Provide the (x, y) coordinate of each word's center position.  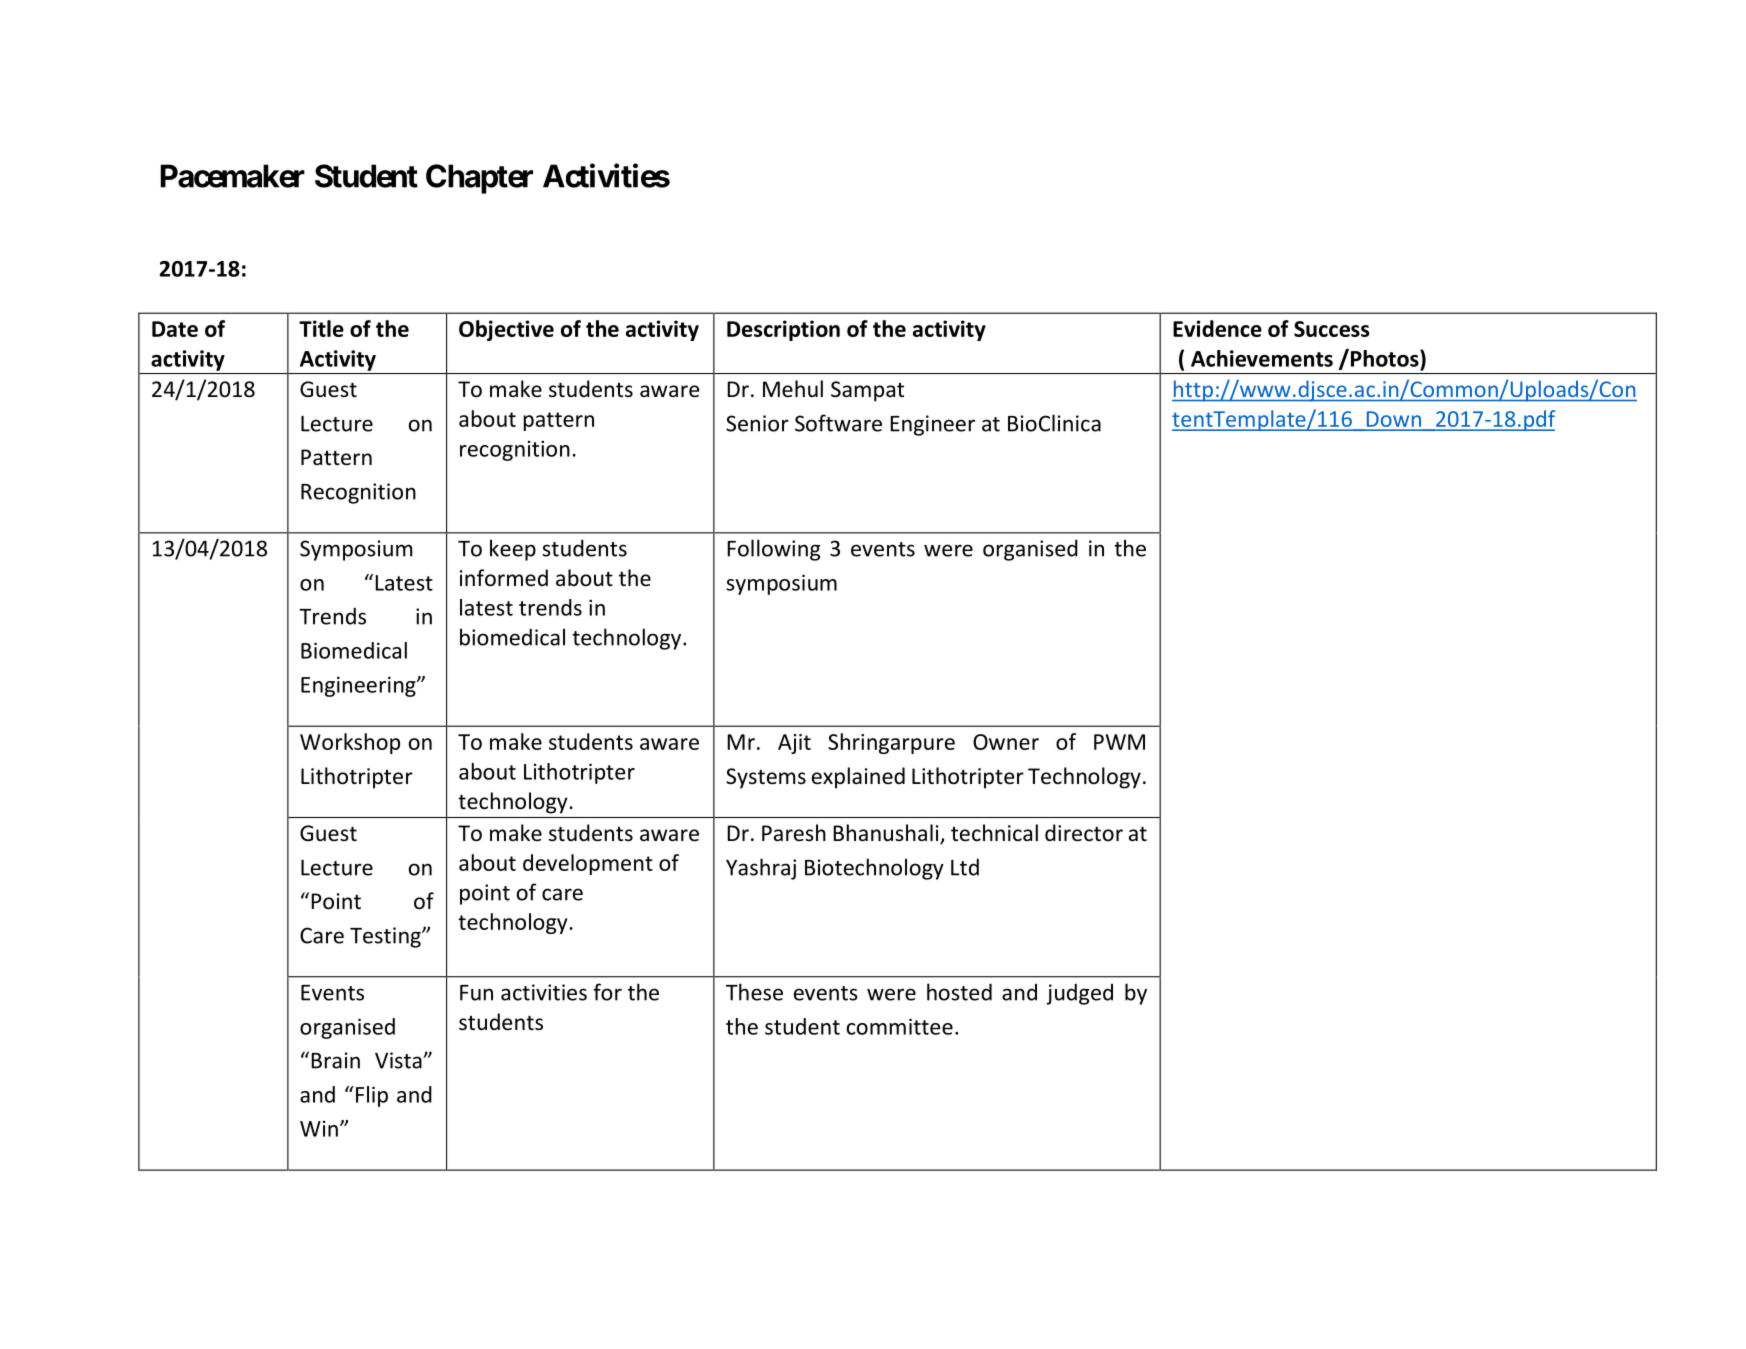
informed (504, 578)
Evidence (1217, 328)
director (1084, 833)
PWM (1119, 742)
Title (321, 328)
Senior (757, 423)
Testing (386, 937)
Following (773, 550)
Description (783, 330)
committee (900, 1026)
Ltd (965, 867)
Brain (335, 1060)
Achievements (1262, 358)
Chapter (479, 179)
